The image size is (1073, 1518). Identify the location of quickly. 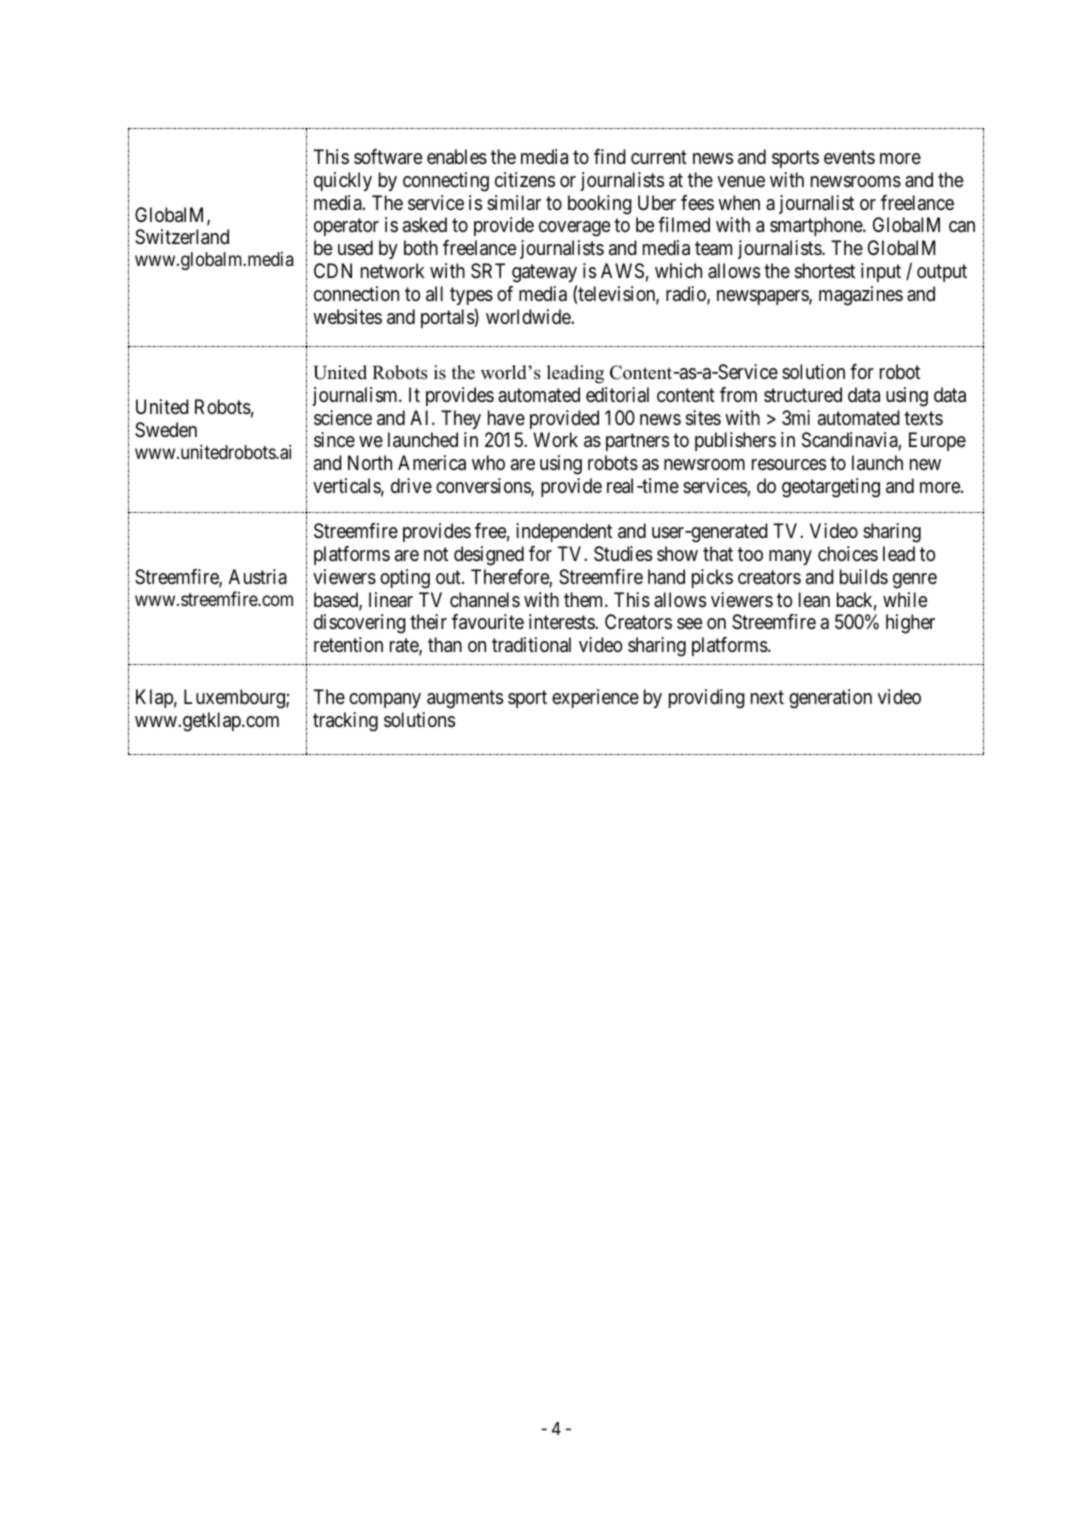
(343, 181).
